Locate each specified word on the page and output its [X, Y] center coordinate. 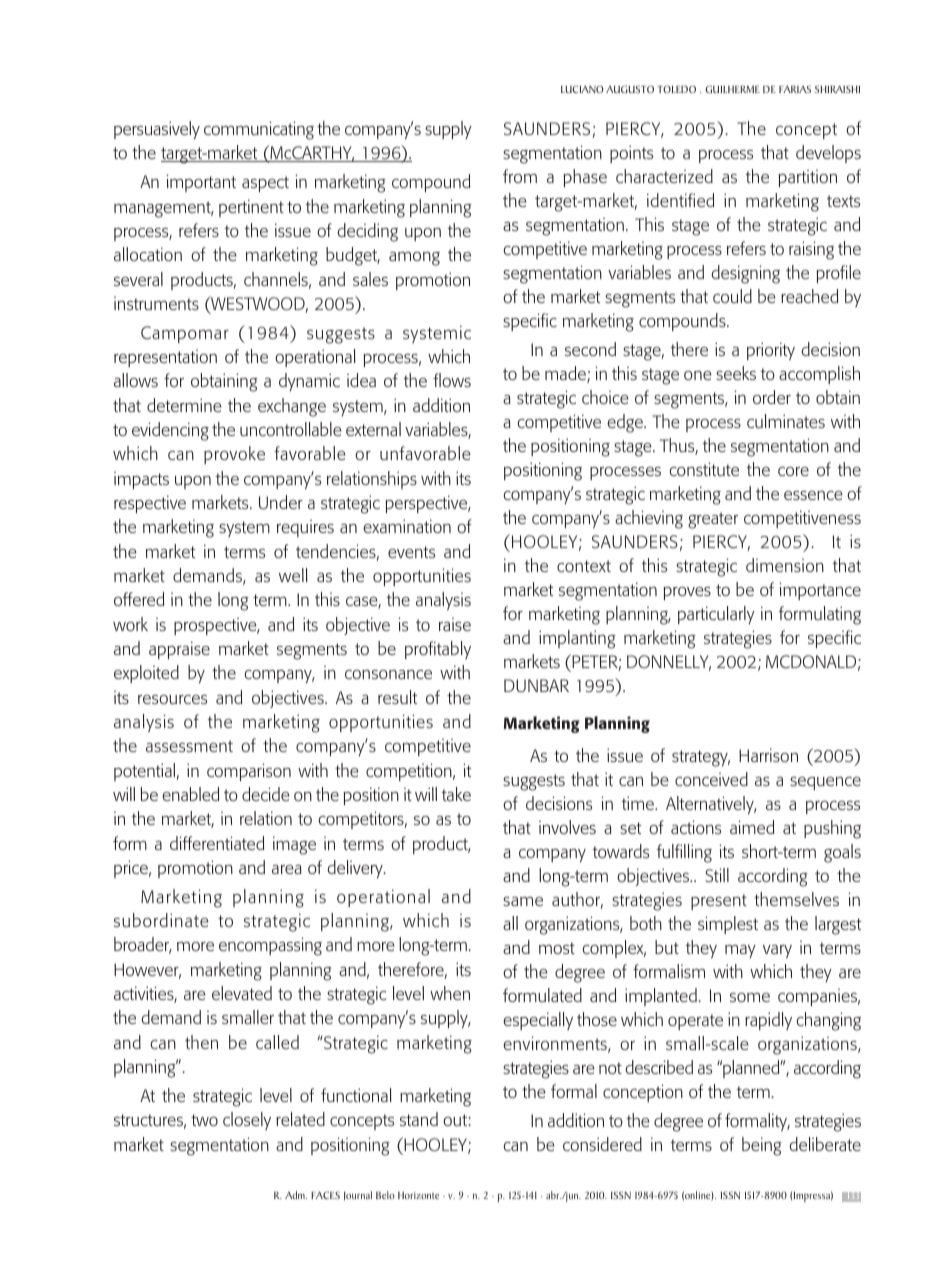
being [762, 1146]
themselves [796, 899]
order [772, 397]
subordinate [161, 920]
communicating [259, 130]
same [523, 901]
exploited [146, 674]
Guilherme [732, 89]
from [520, 176]
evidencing [170, 431]
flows [452, 380]
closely [247, 1121]
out [456, 1120]
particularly [716, 615]
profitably [438, 650]
